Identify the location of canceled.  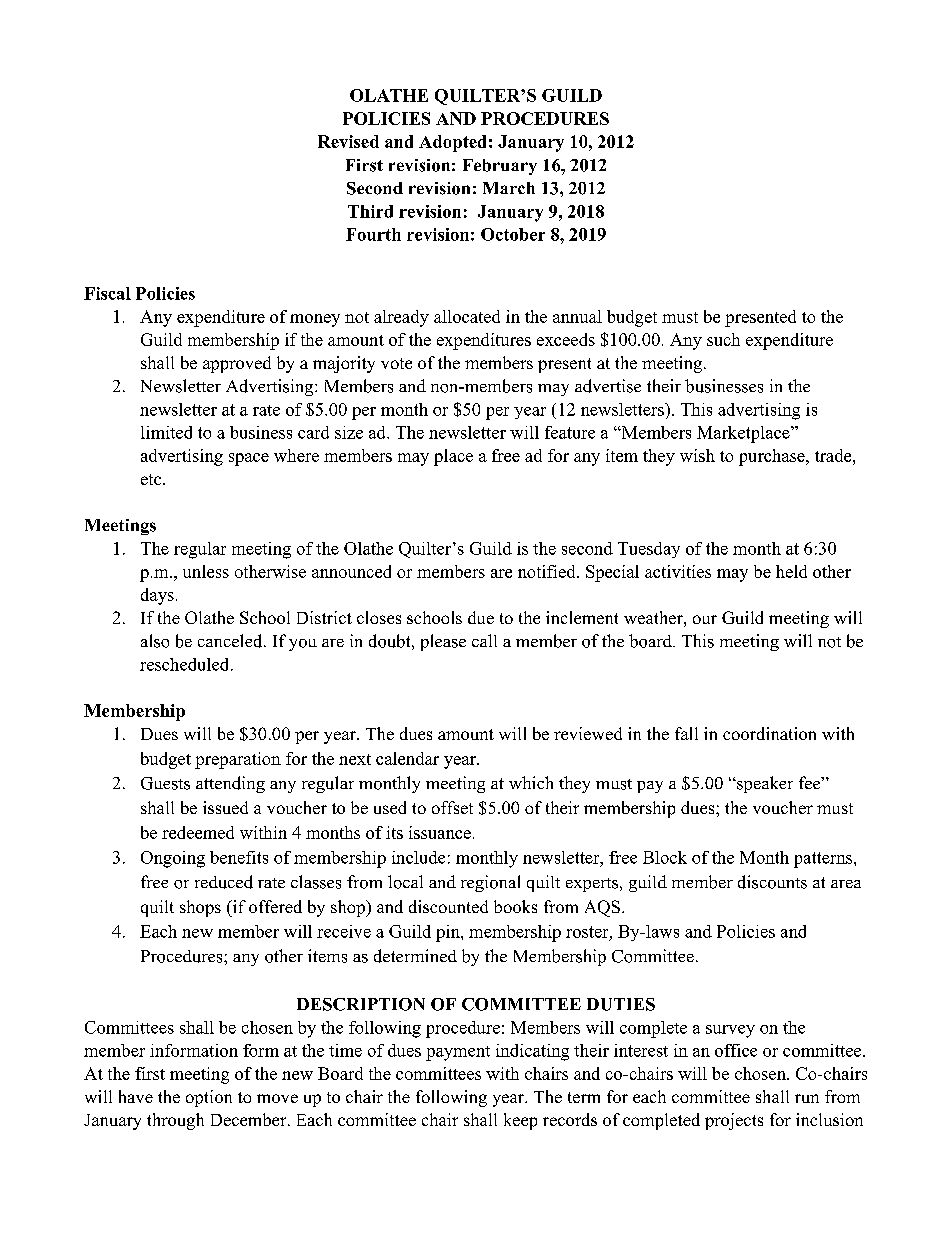
(231, 641).
